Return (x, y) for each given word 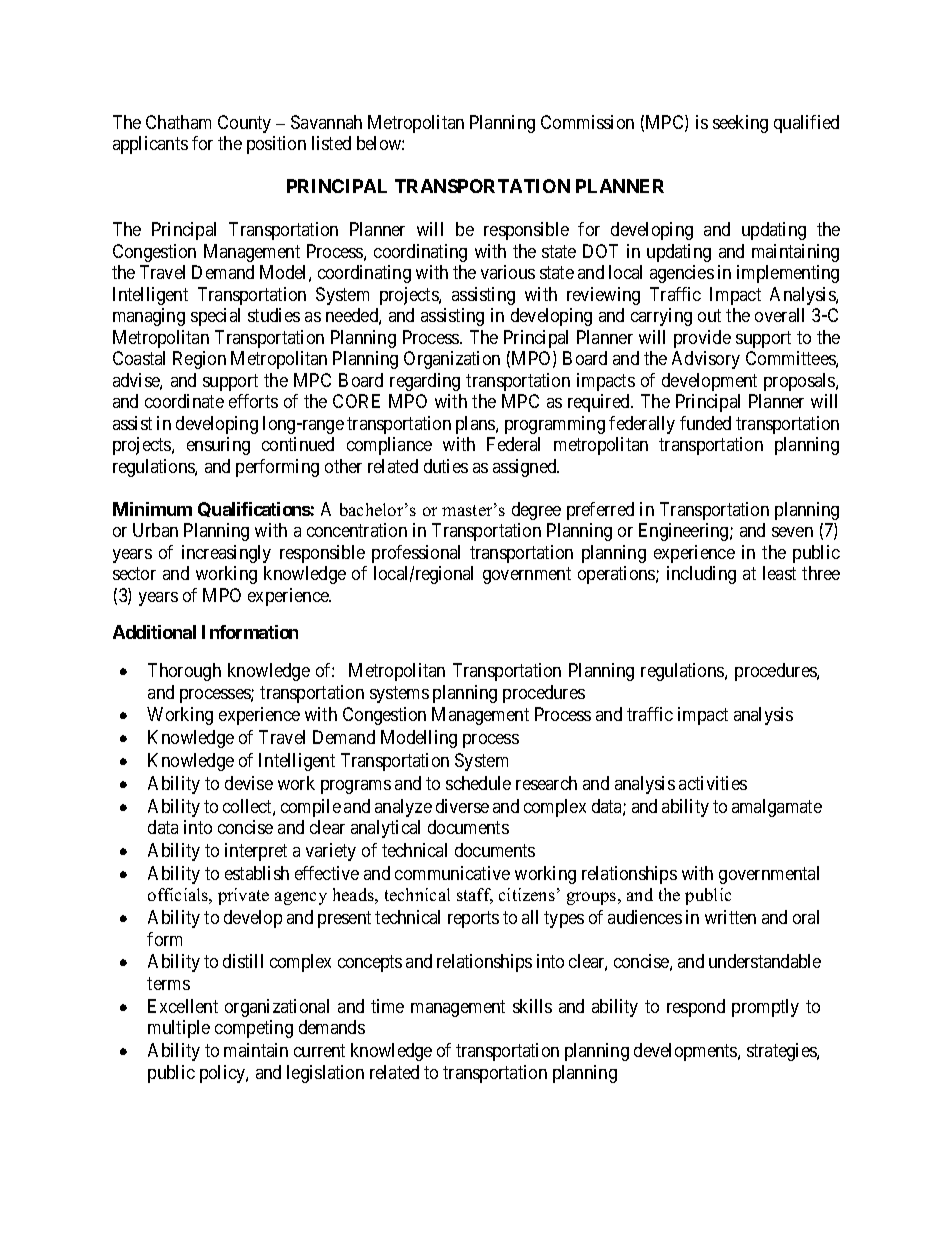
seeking (740, 124)
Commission (587, 122)
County (244, 124)
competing (254, 1029)
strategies (782, 1052)
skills (532, 1006)
